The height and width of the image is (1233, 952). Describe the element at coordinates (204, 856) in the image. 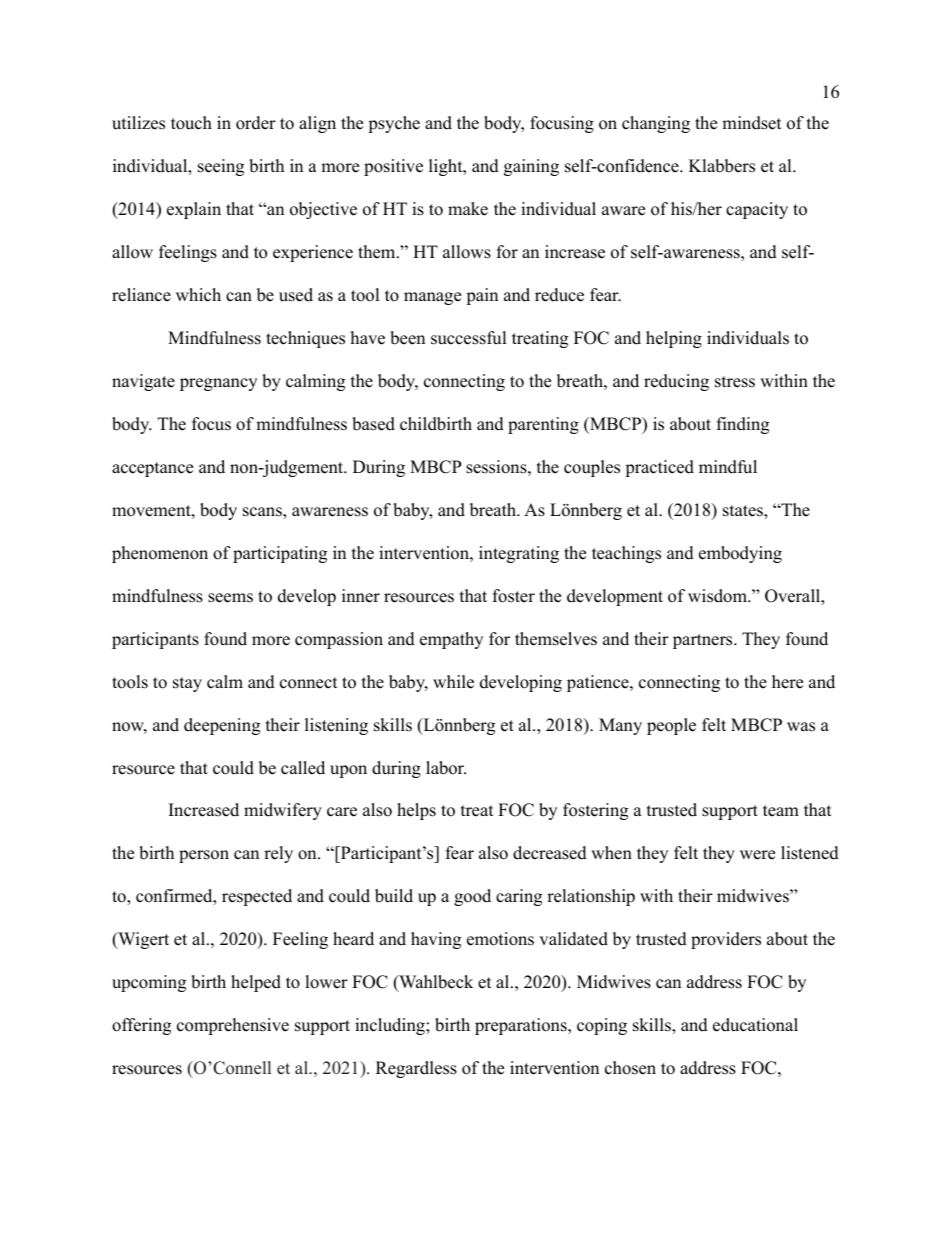

I see `person` at that location.
